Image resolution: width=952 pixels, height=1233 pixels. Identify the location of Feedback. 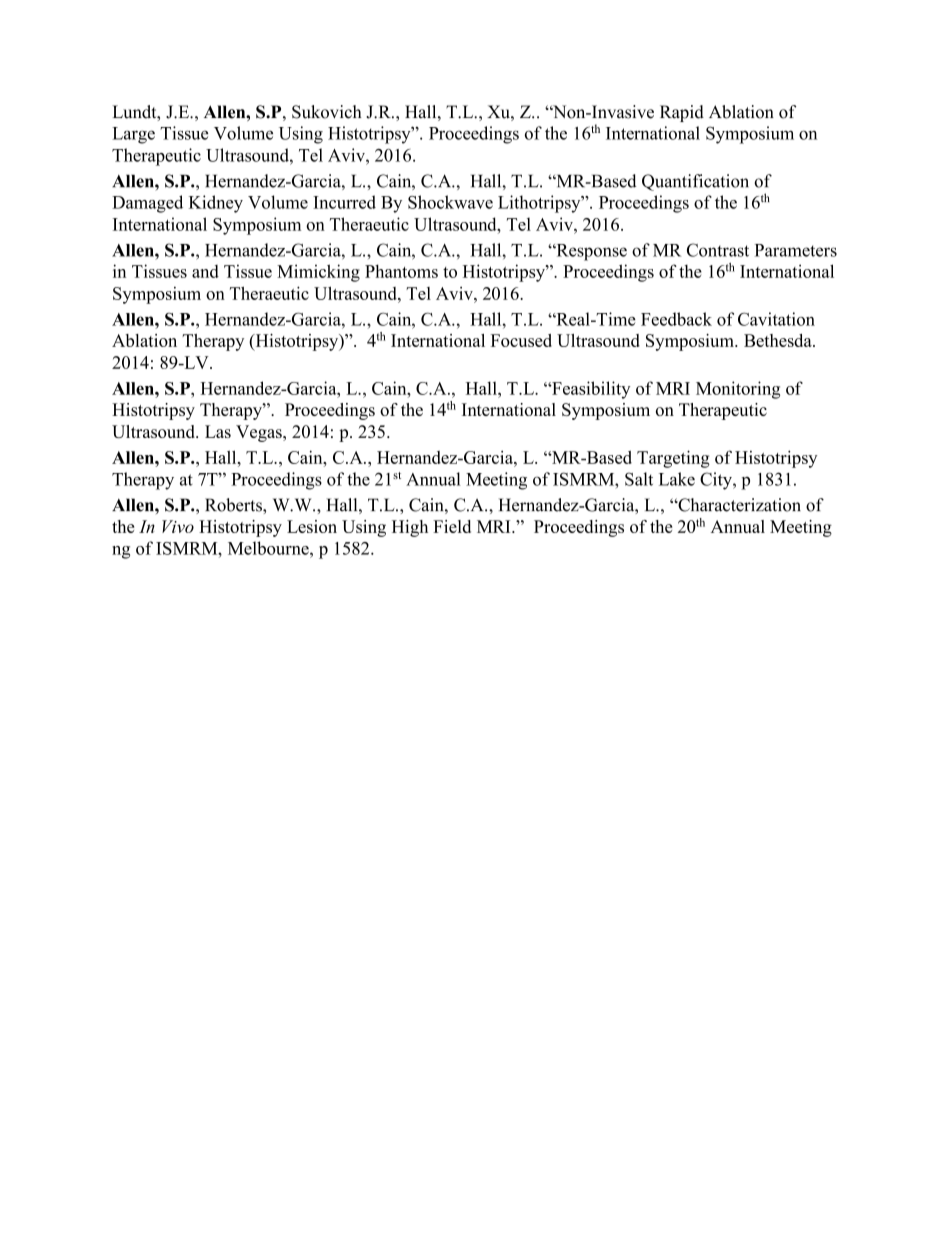
(676, 319).
